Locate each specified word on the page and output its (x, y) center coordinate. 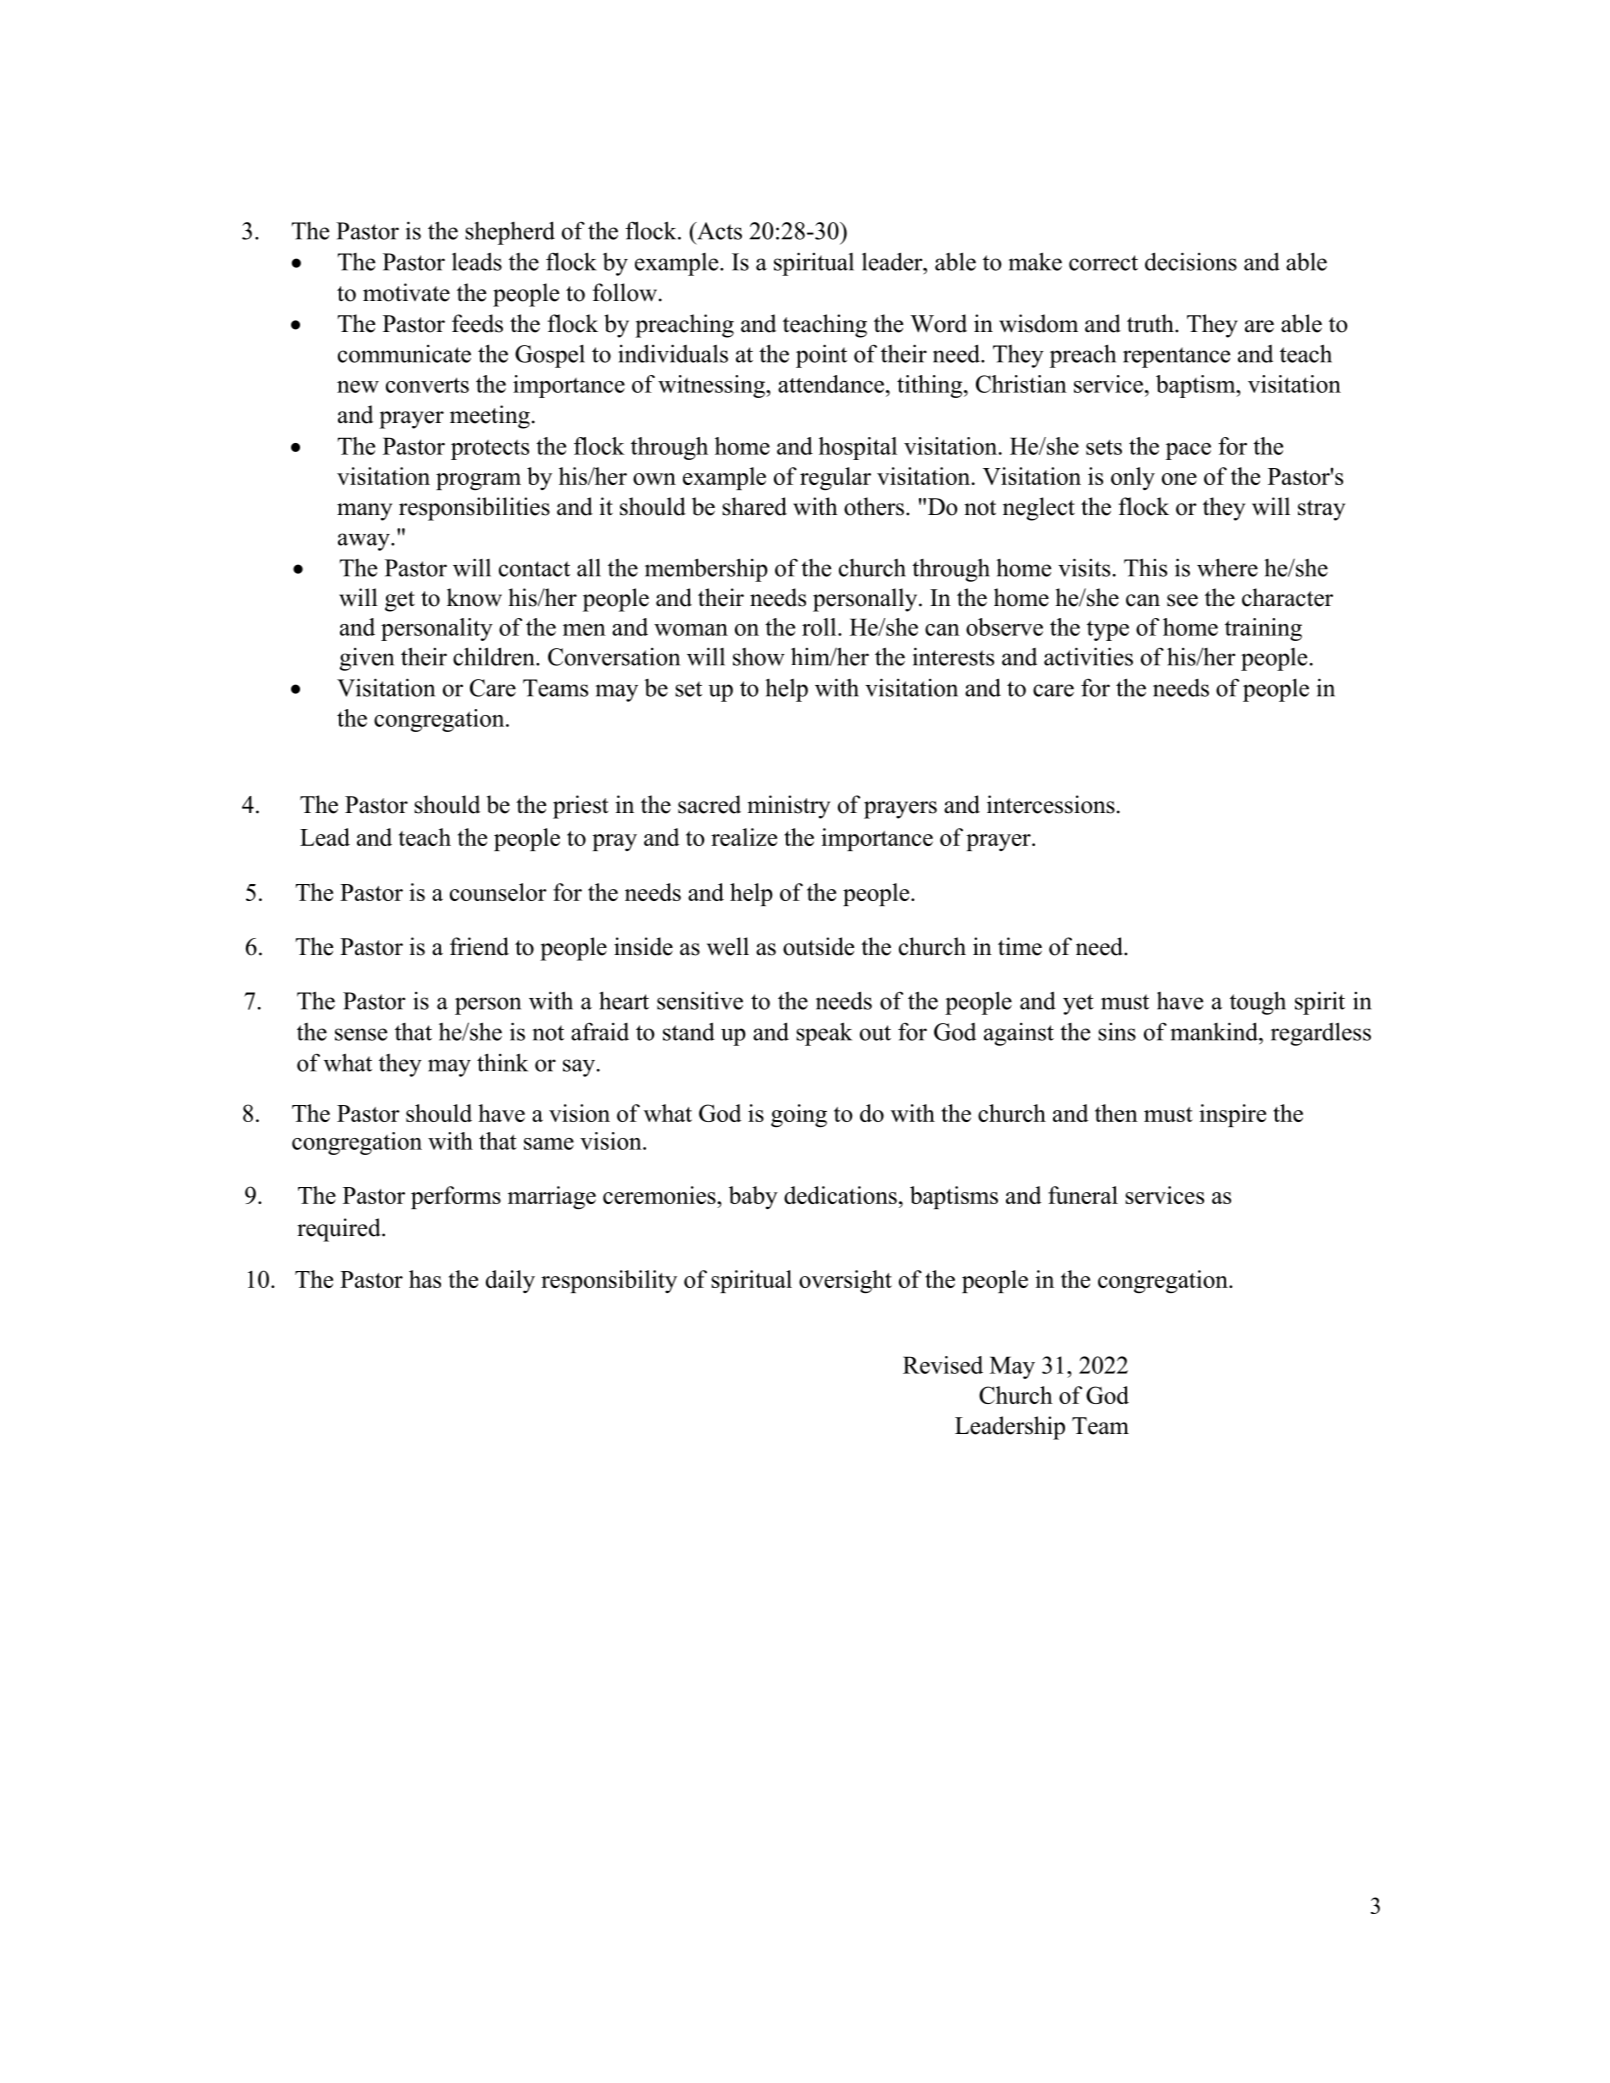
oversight (845, 1281)
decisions (1191, 261)
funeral (1083, 1195)
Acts (718, 231)
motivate (406, 292)
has (425, 1279)
